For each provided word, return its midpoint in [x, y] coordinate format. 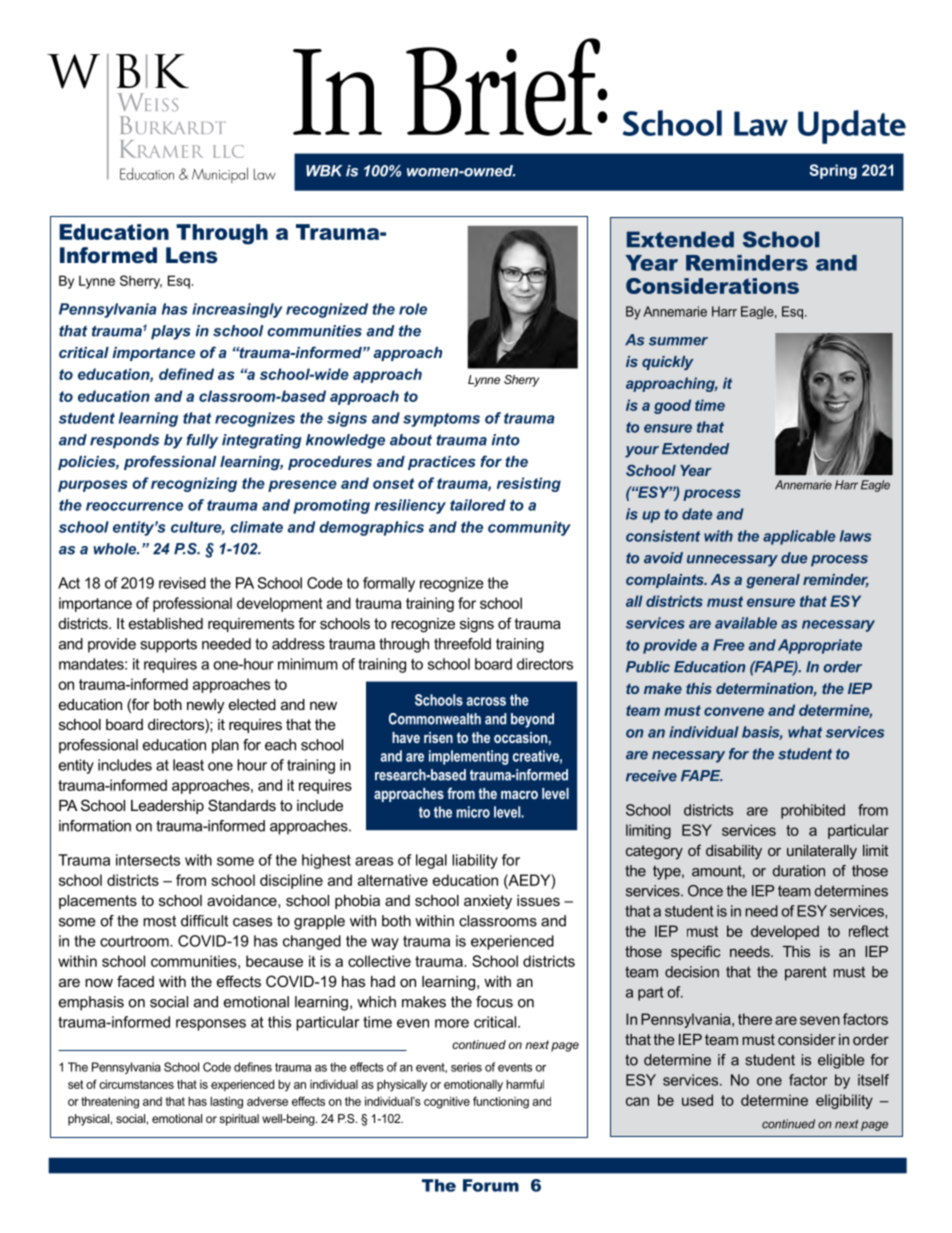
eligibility [844, 1101]
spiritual [239, 1120]
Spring [833, 171]
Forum [491, 1185]
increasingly [237, 310]
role [413, 309]
